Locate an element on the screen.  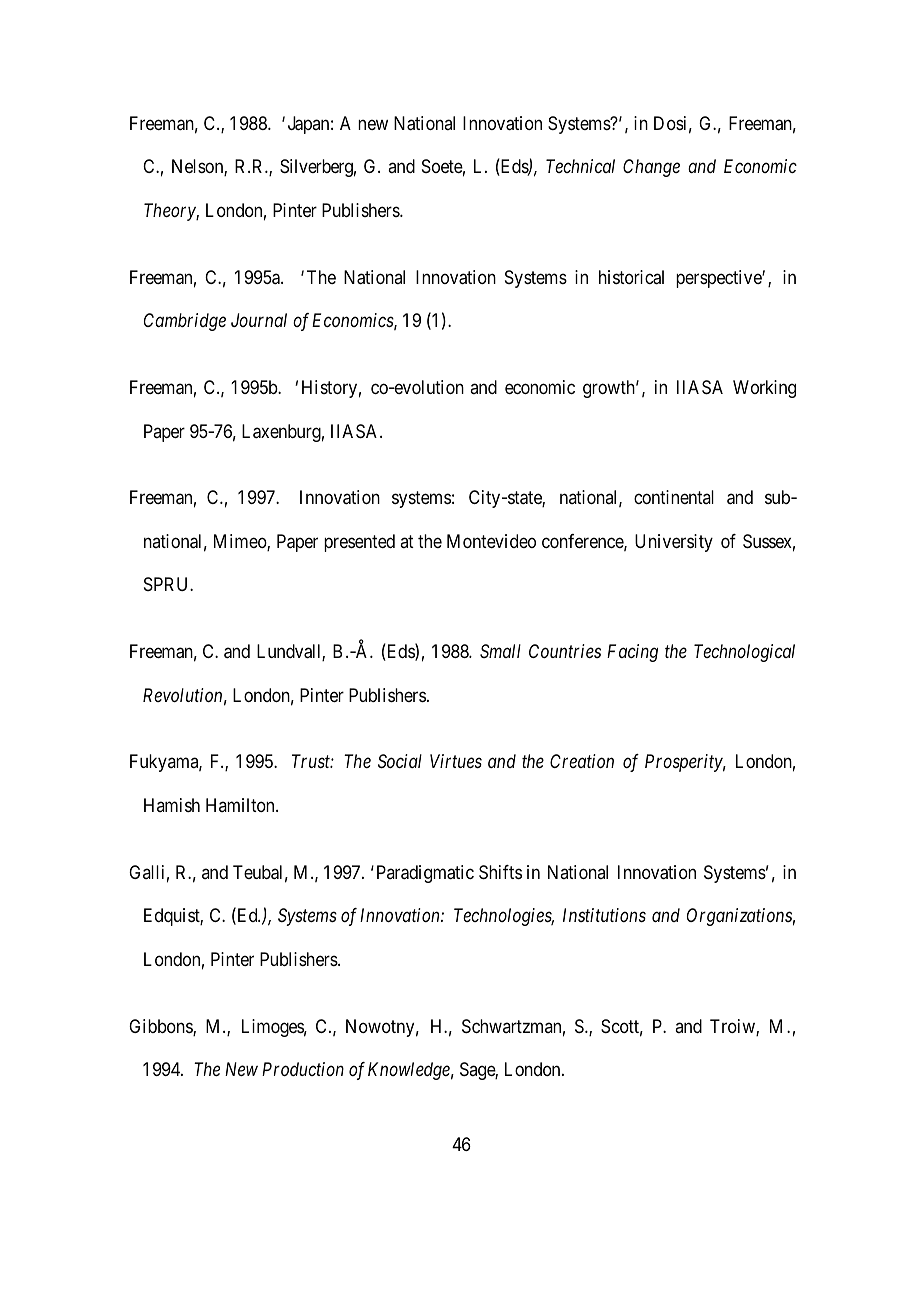
Technological is located at coordinates (744, 653).
